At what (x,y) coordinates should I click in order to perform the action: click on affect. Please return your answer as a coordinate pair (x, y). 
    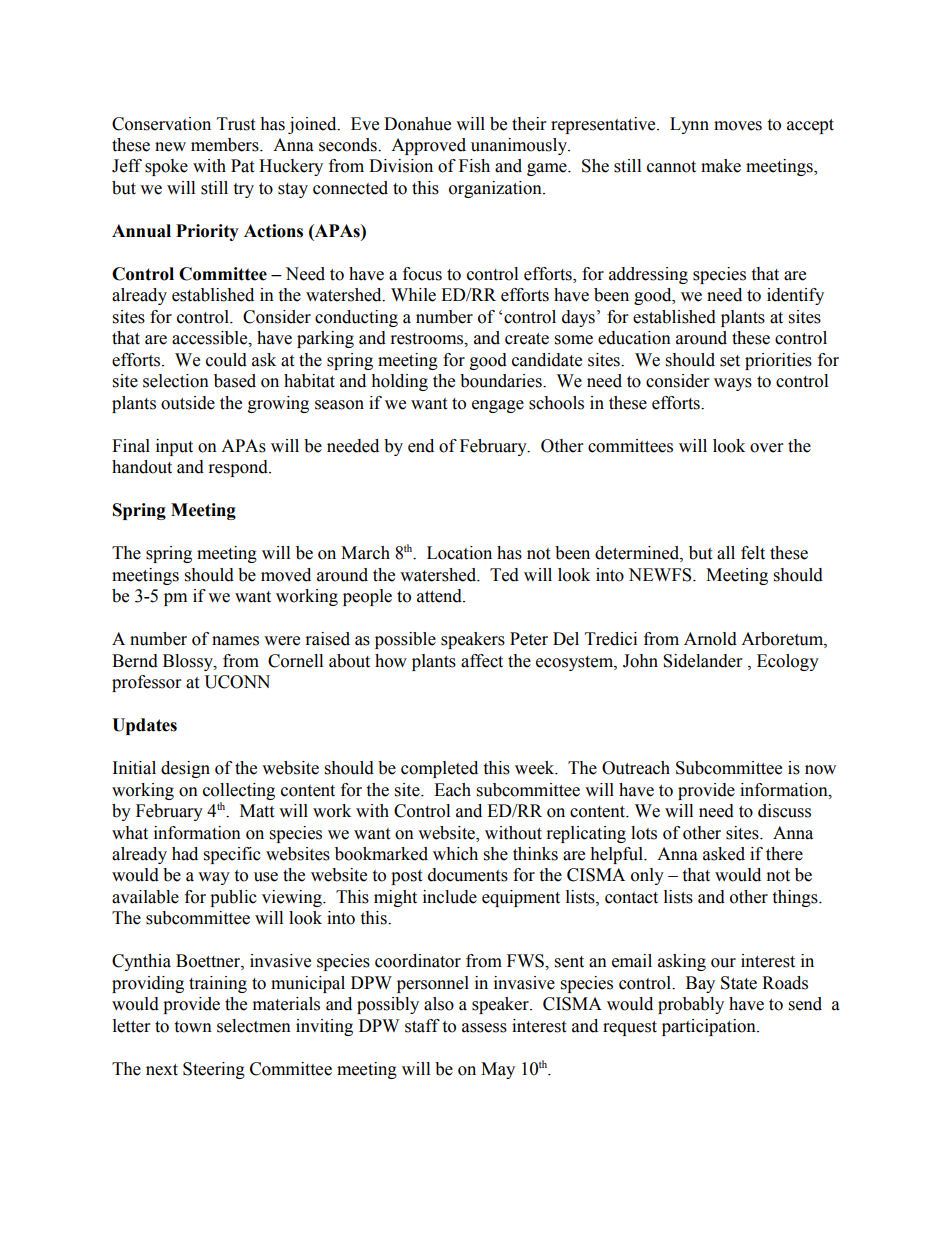
    Looking at the image, I should click on (482, 661).
